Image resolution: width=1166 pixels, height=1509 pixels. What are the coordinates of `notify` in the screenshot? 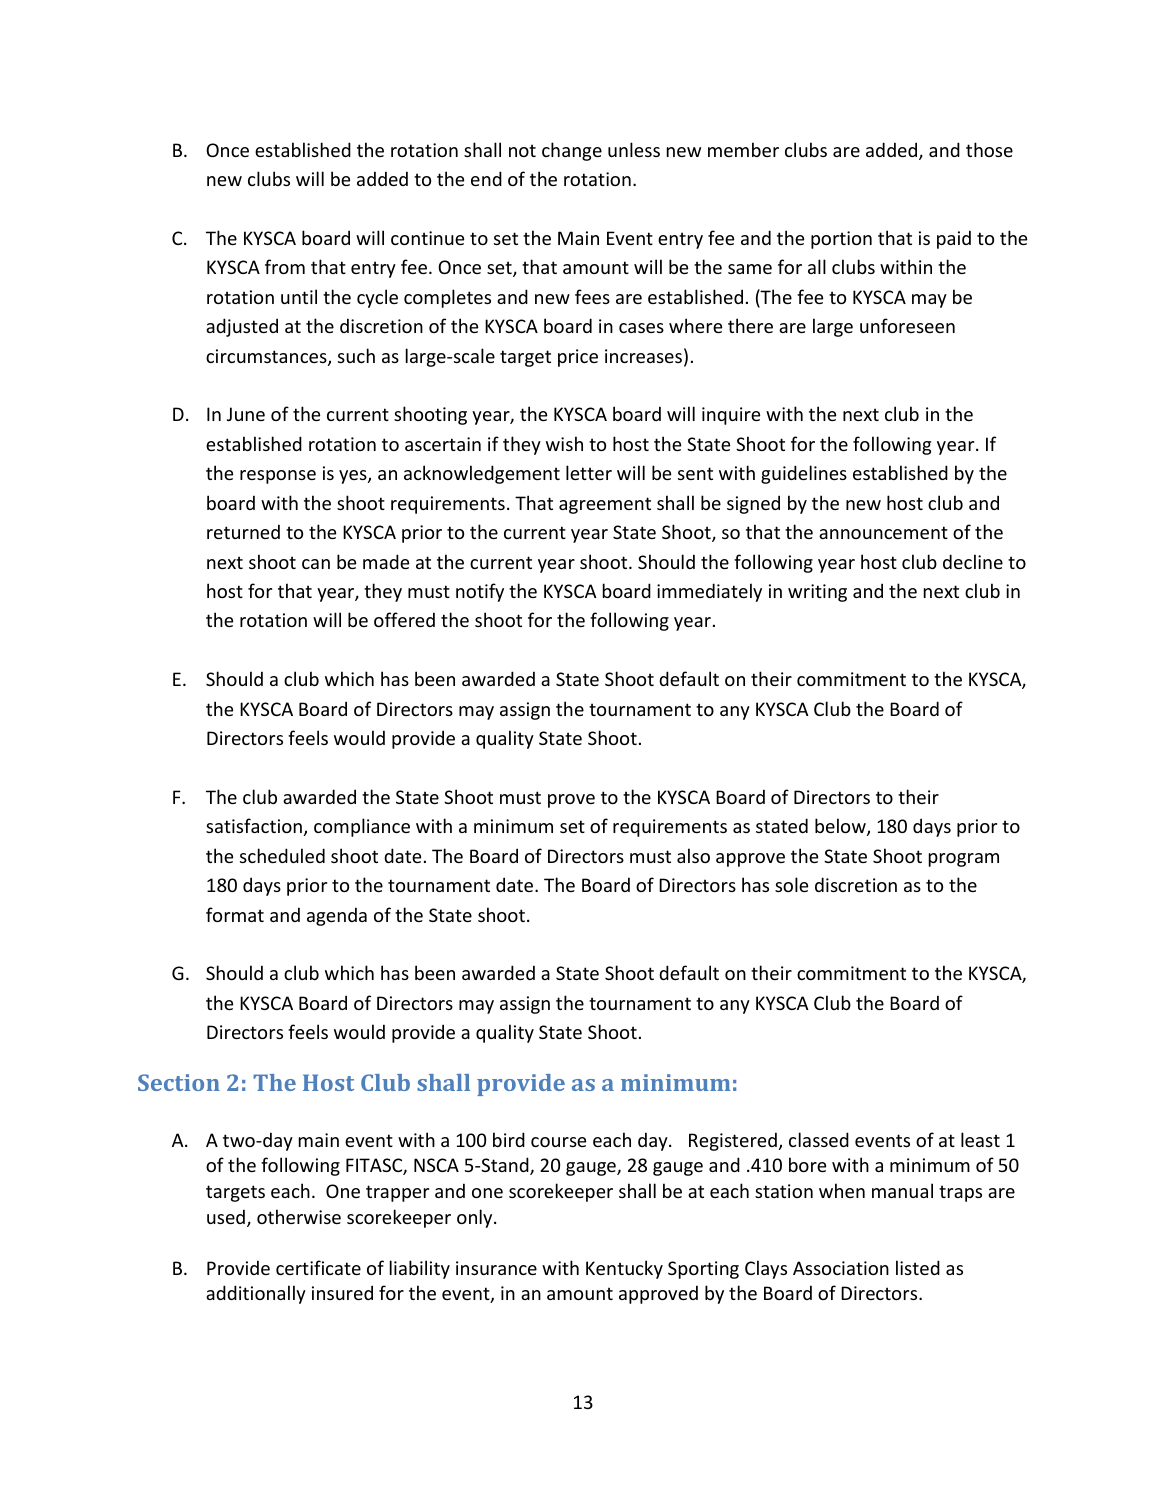 It's located at (480, 592).
